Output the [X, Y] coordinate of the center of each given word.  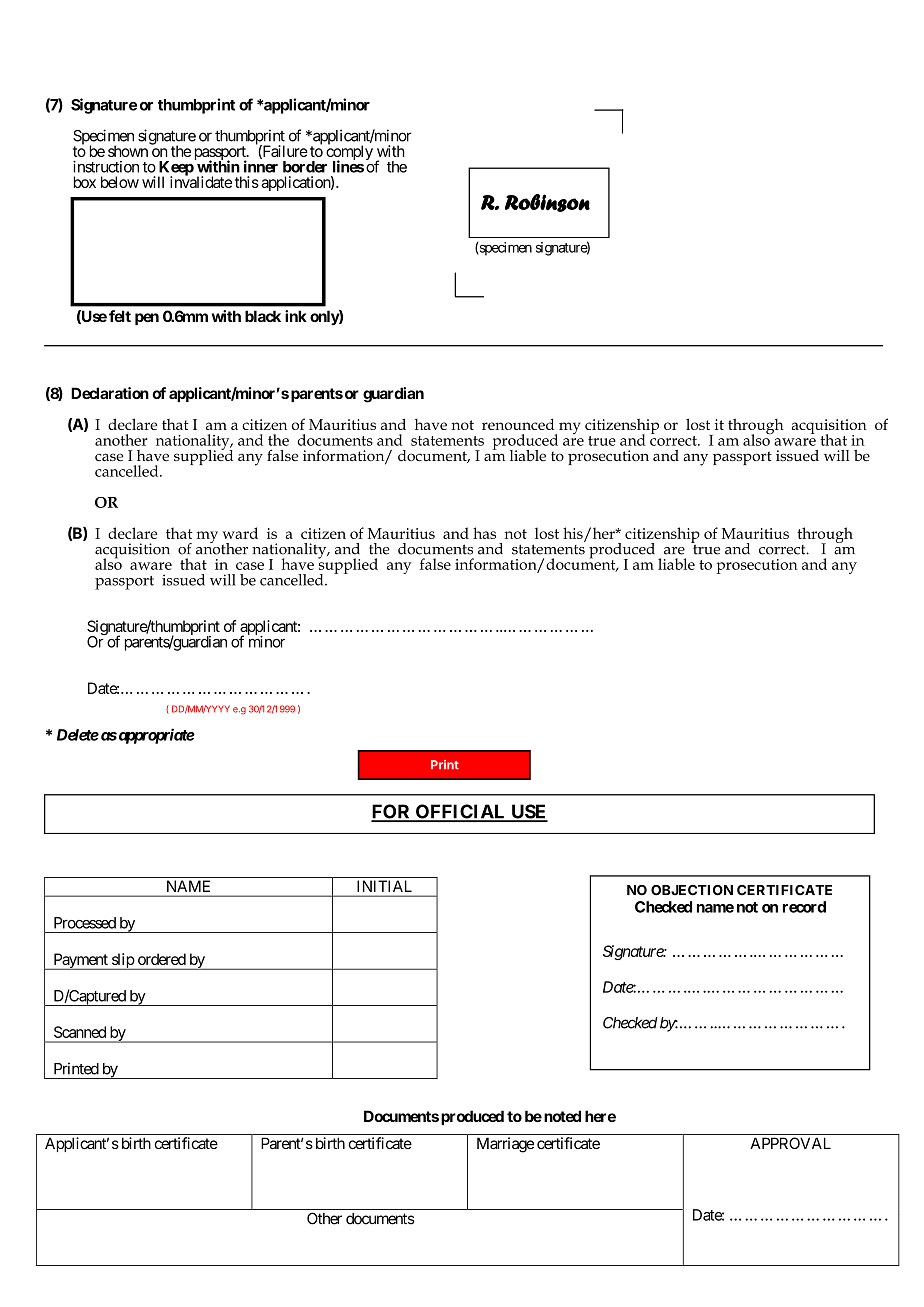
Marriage [505, 1145]
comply [349, 153]
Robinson [547, 203]
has [484, 533]
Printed [76, 1068]
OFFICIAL [460, 812]
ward [240, 533]
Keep [176, 169]
